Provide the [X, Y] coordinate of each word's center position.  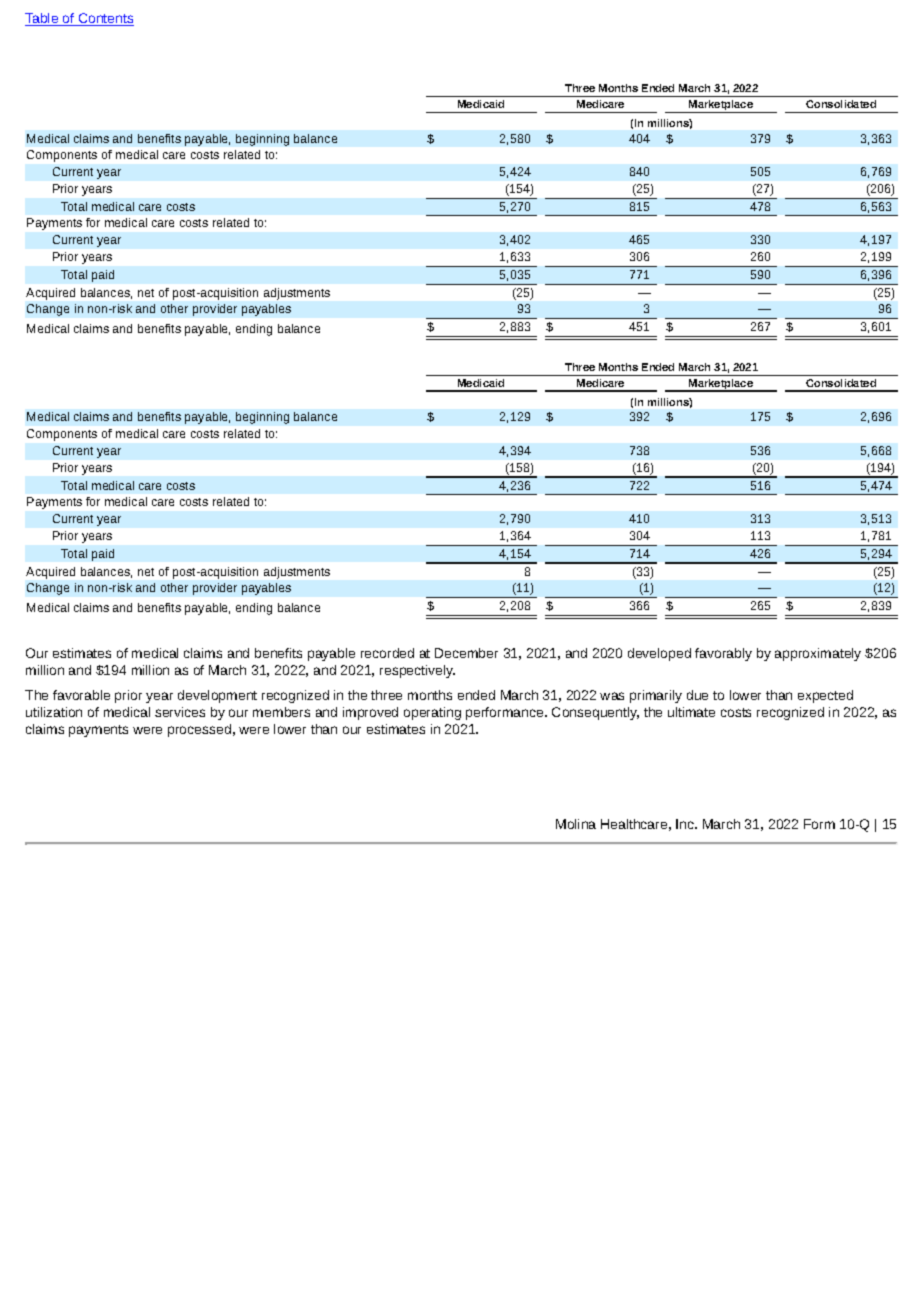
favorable [81, 695]
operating [432, 713]
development [217, 696]
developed [659, 654]
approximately [818, 654]
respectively [417, 671]
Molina [576, 824]
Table [43, 19]
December [466, 653]
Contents [105, 19]
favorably [723, 654]
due [697, 695]
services [180, 712]
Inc [686, 824]
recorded [387, 653]
